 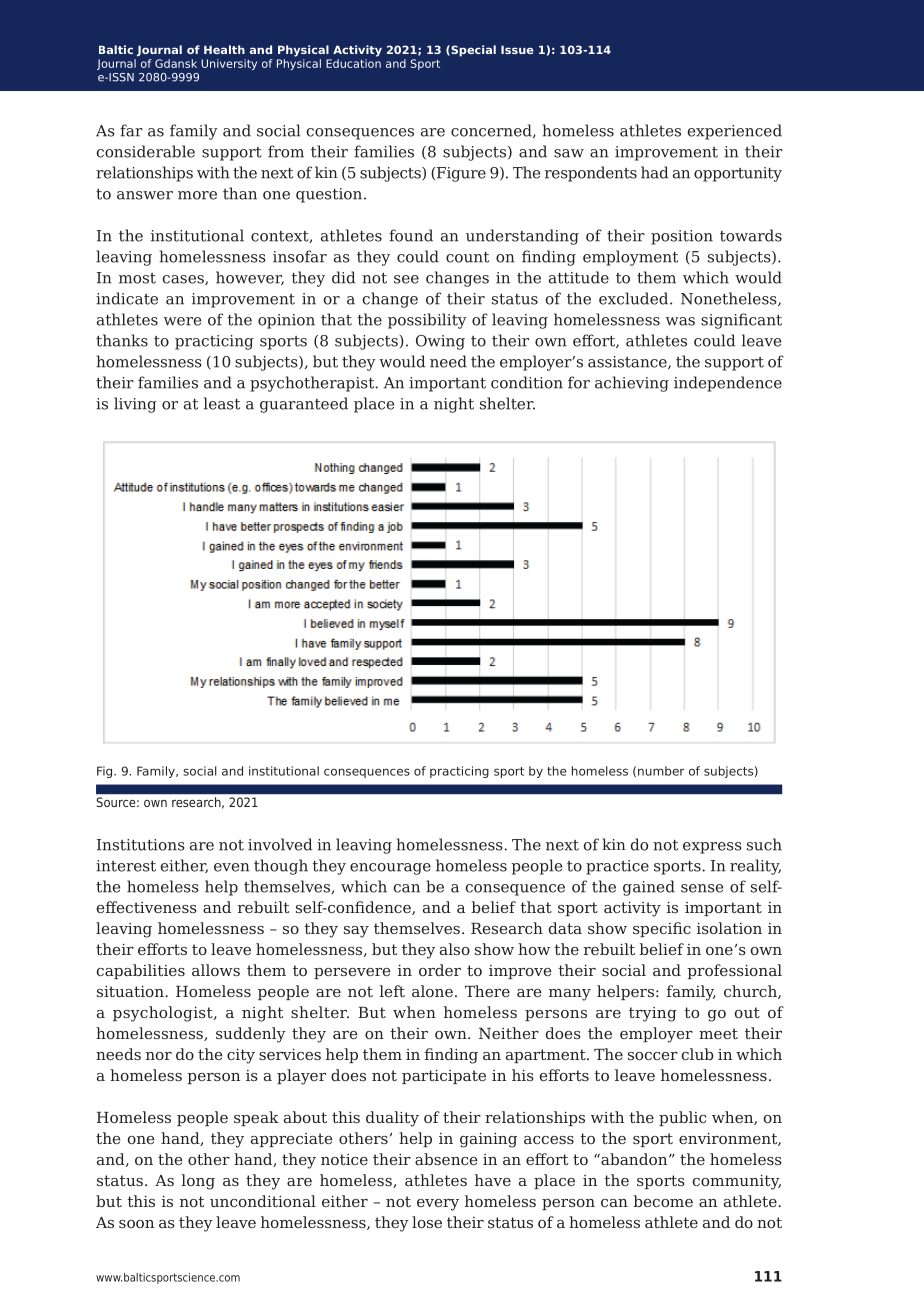 What do you see at coordinates (712, 848) in the image?
I see `express` at bounding box center [712, 848].
